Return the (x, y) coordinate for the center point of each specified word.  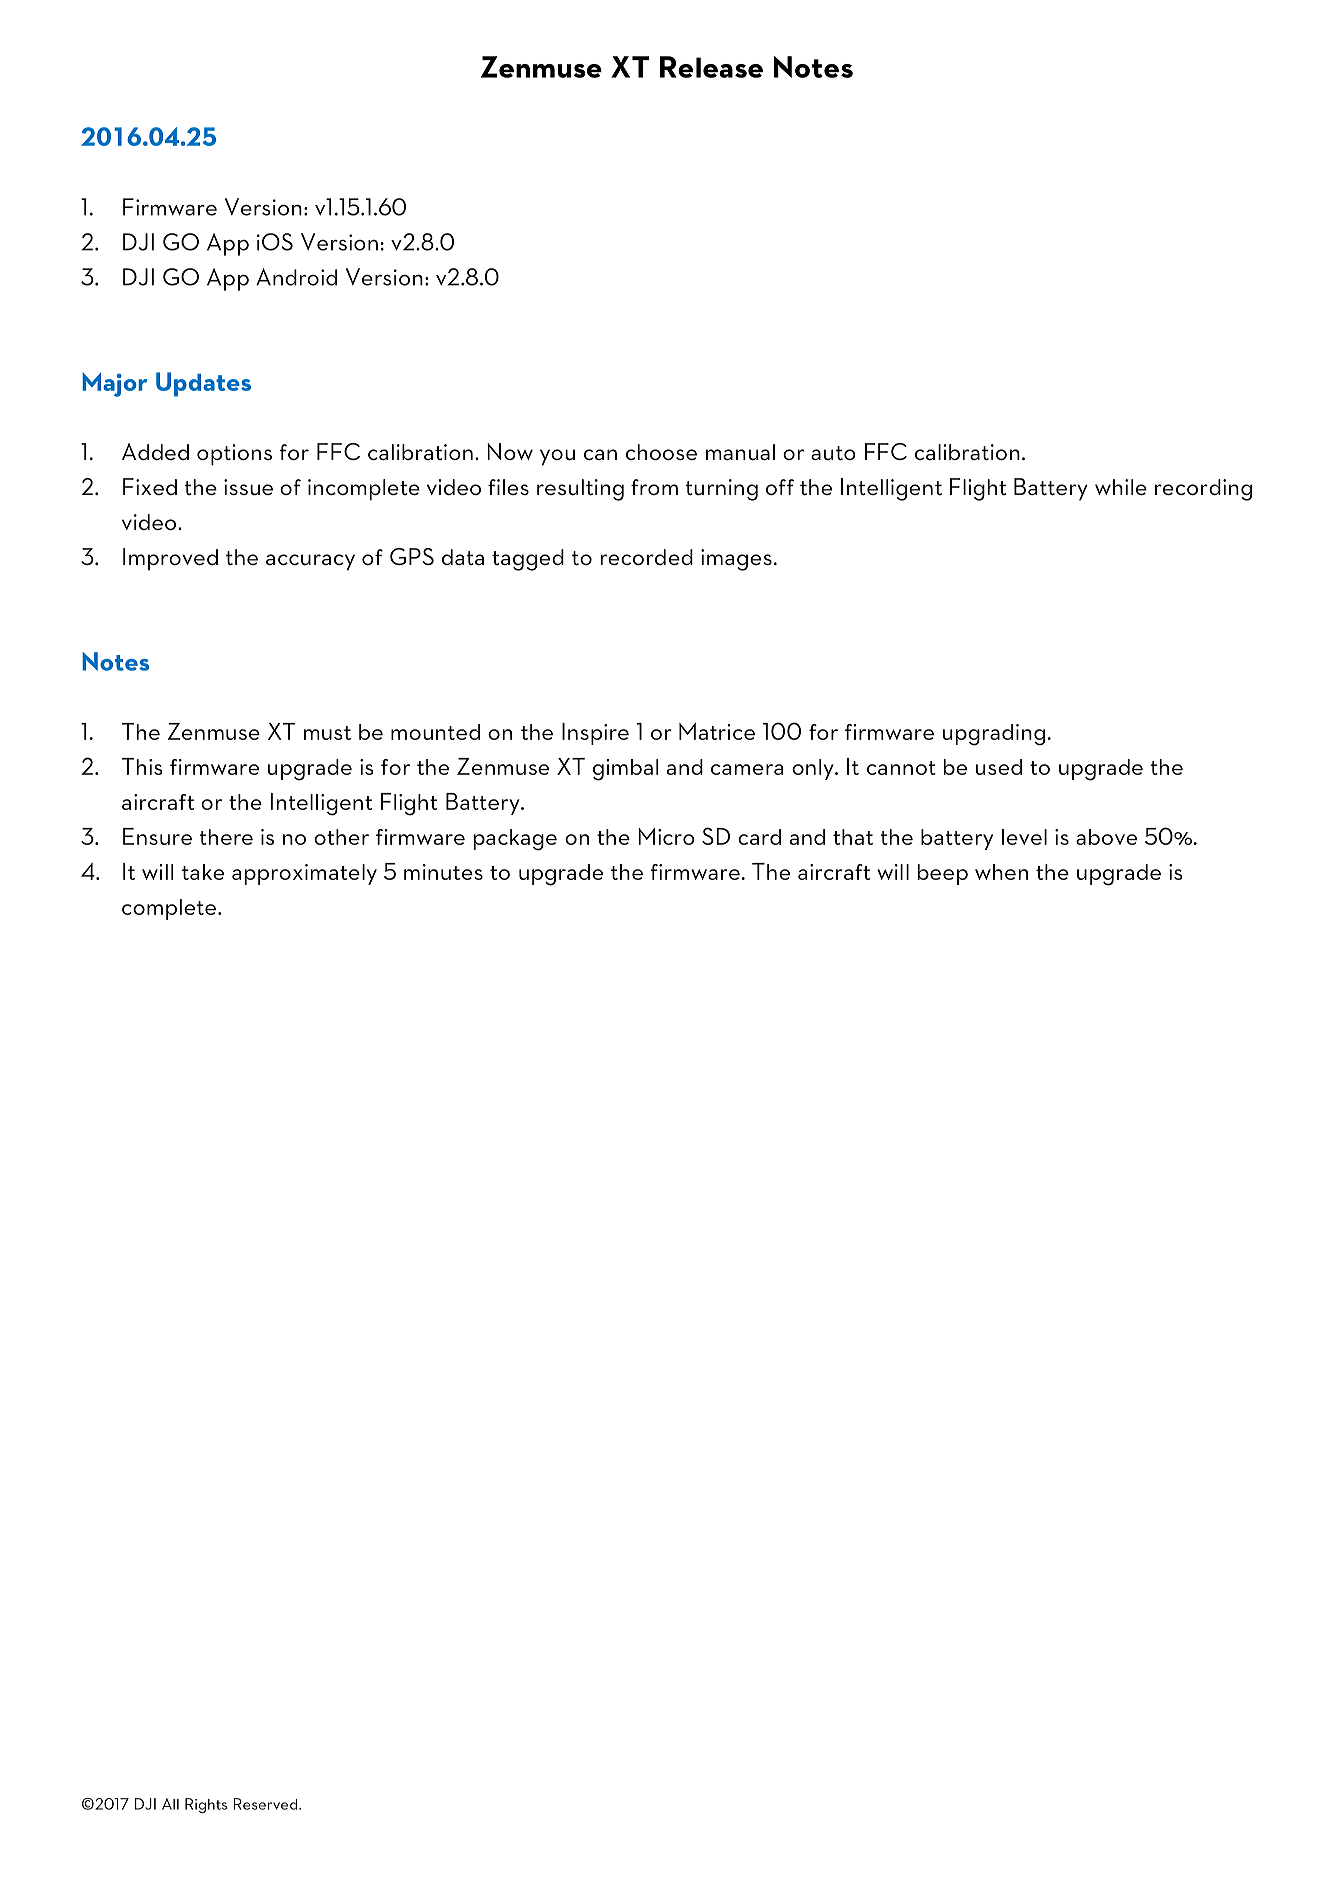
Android (296, 277)
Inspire (595, 734)
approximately (304, 874)
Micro (666, 836)
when (1001, 872)
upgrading (994, 735)
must (327, 733)
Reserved (266, 1804)
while (1121, 487)
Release (711, 67)
